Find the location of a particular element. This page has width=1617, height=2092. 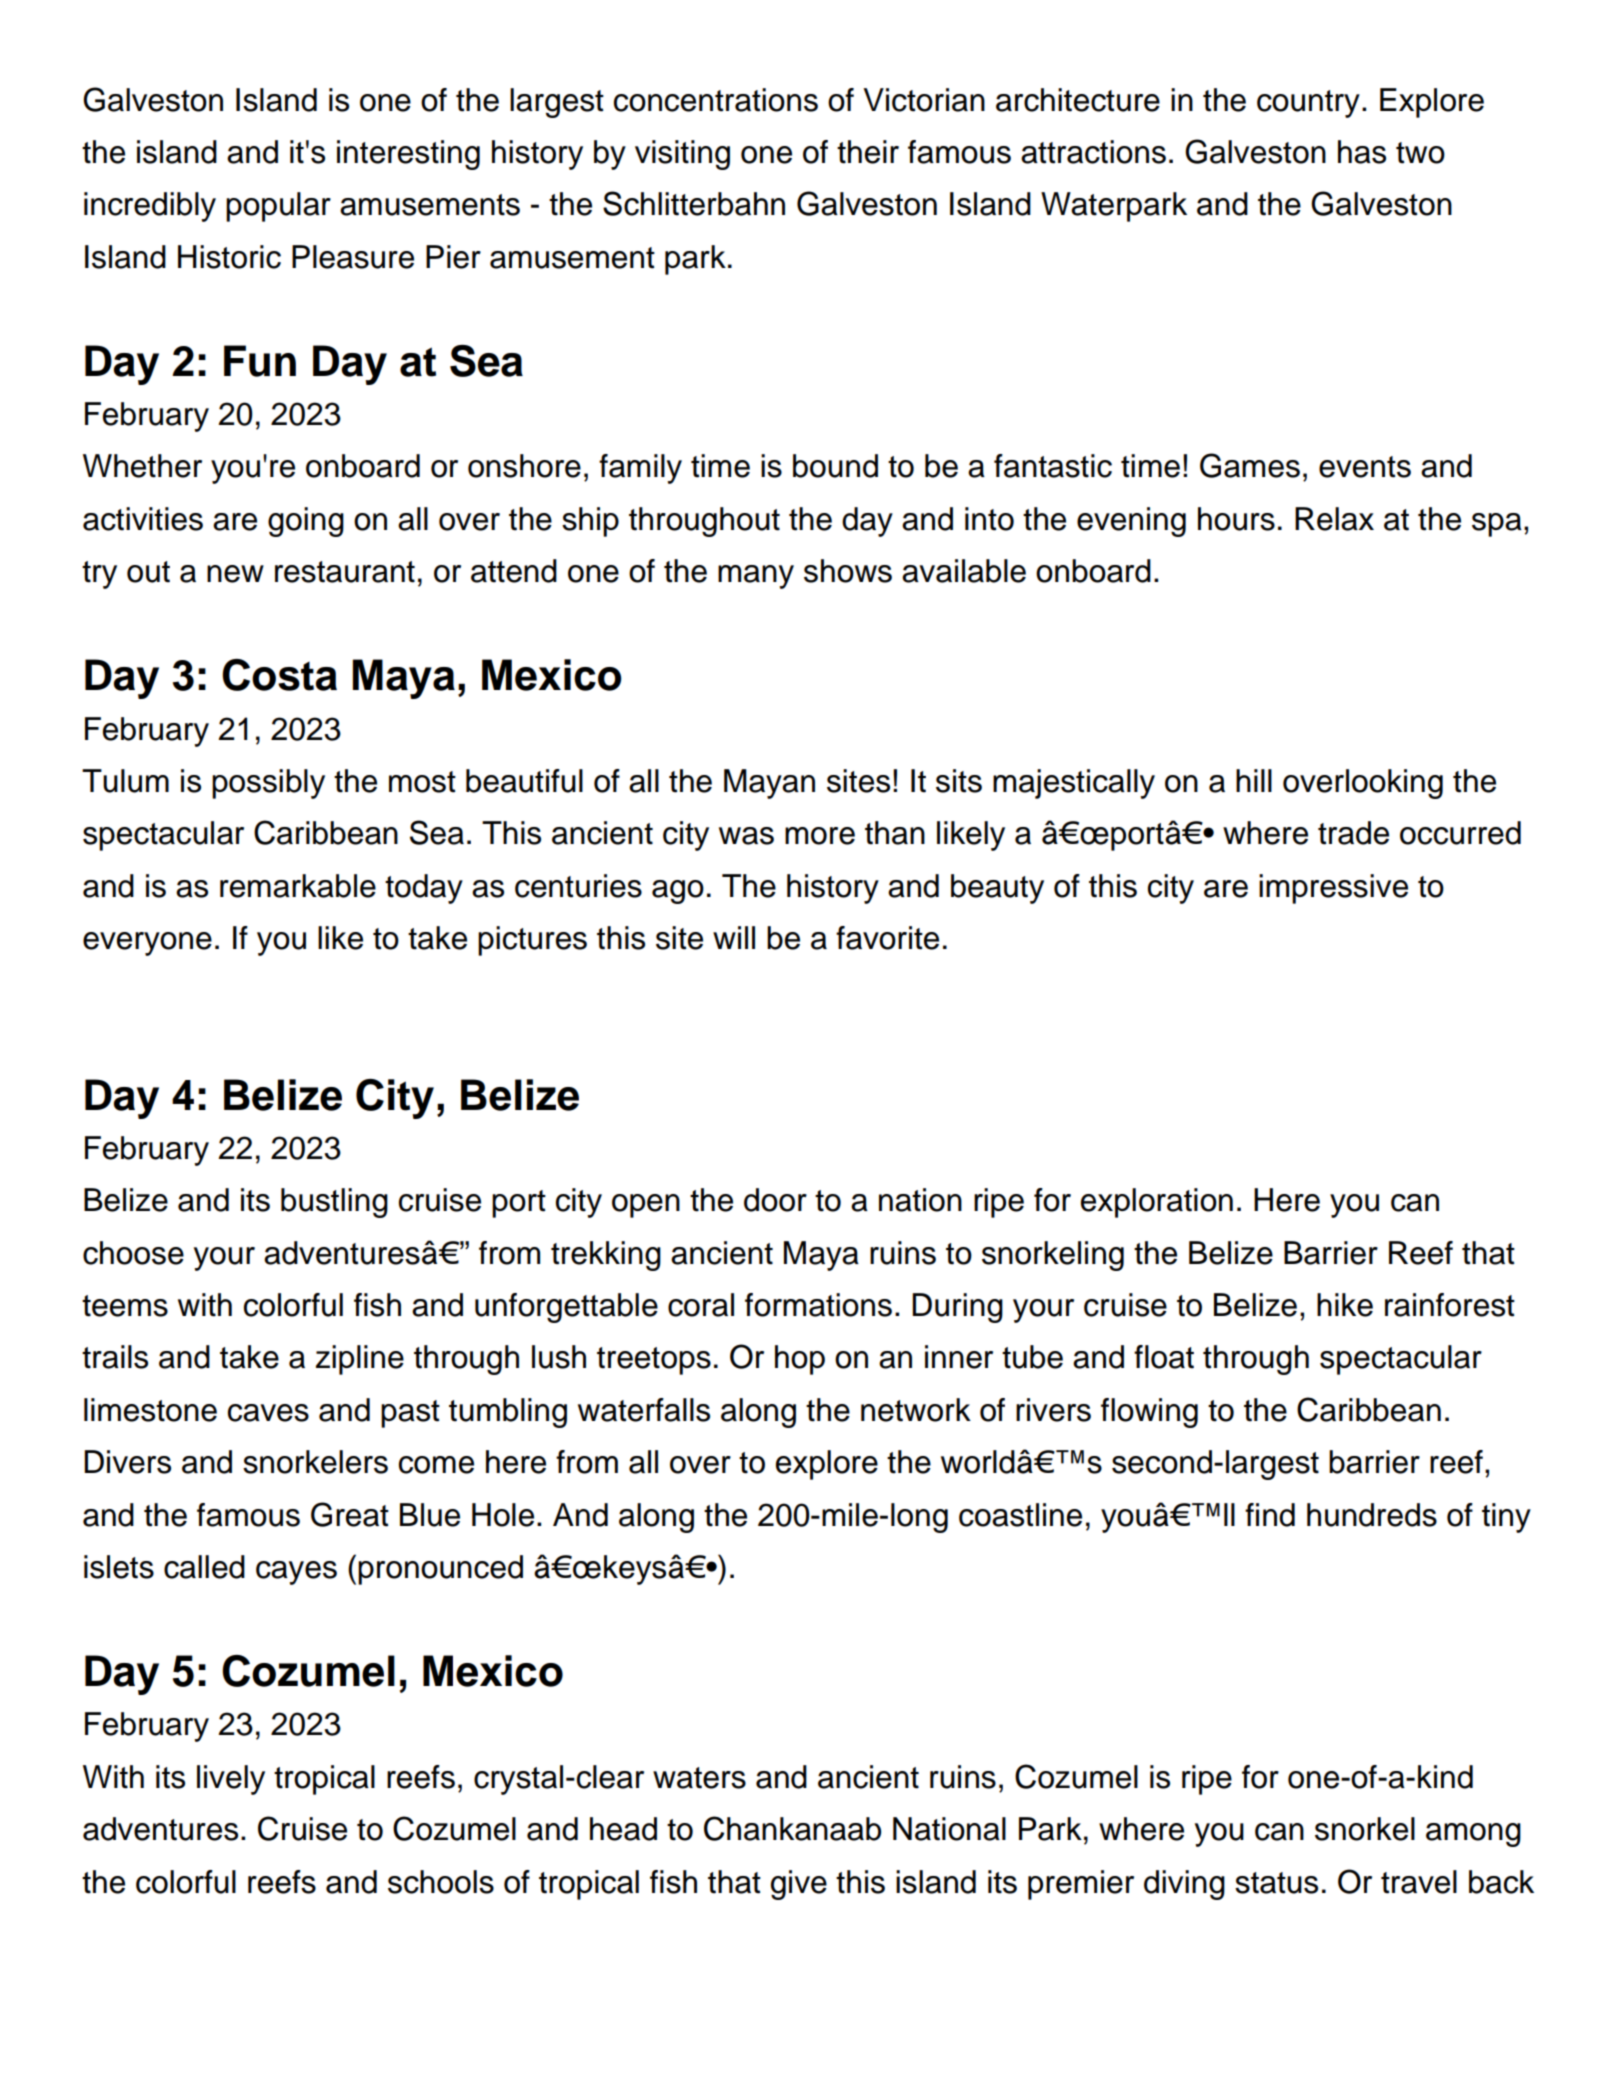

their is located at coordinates (868, 152).
